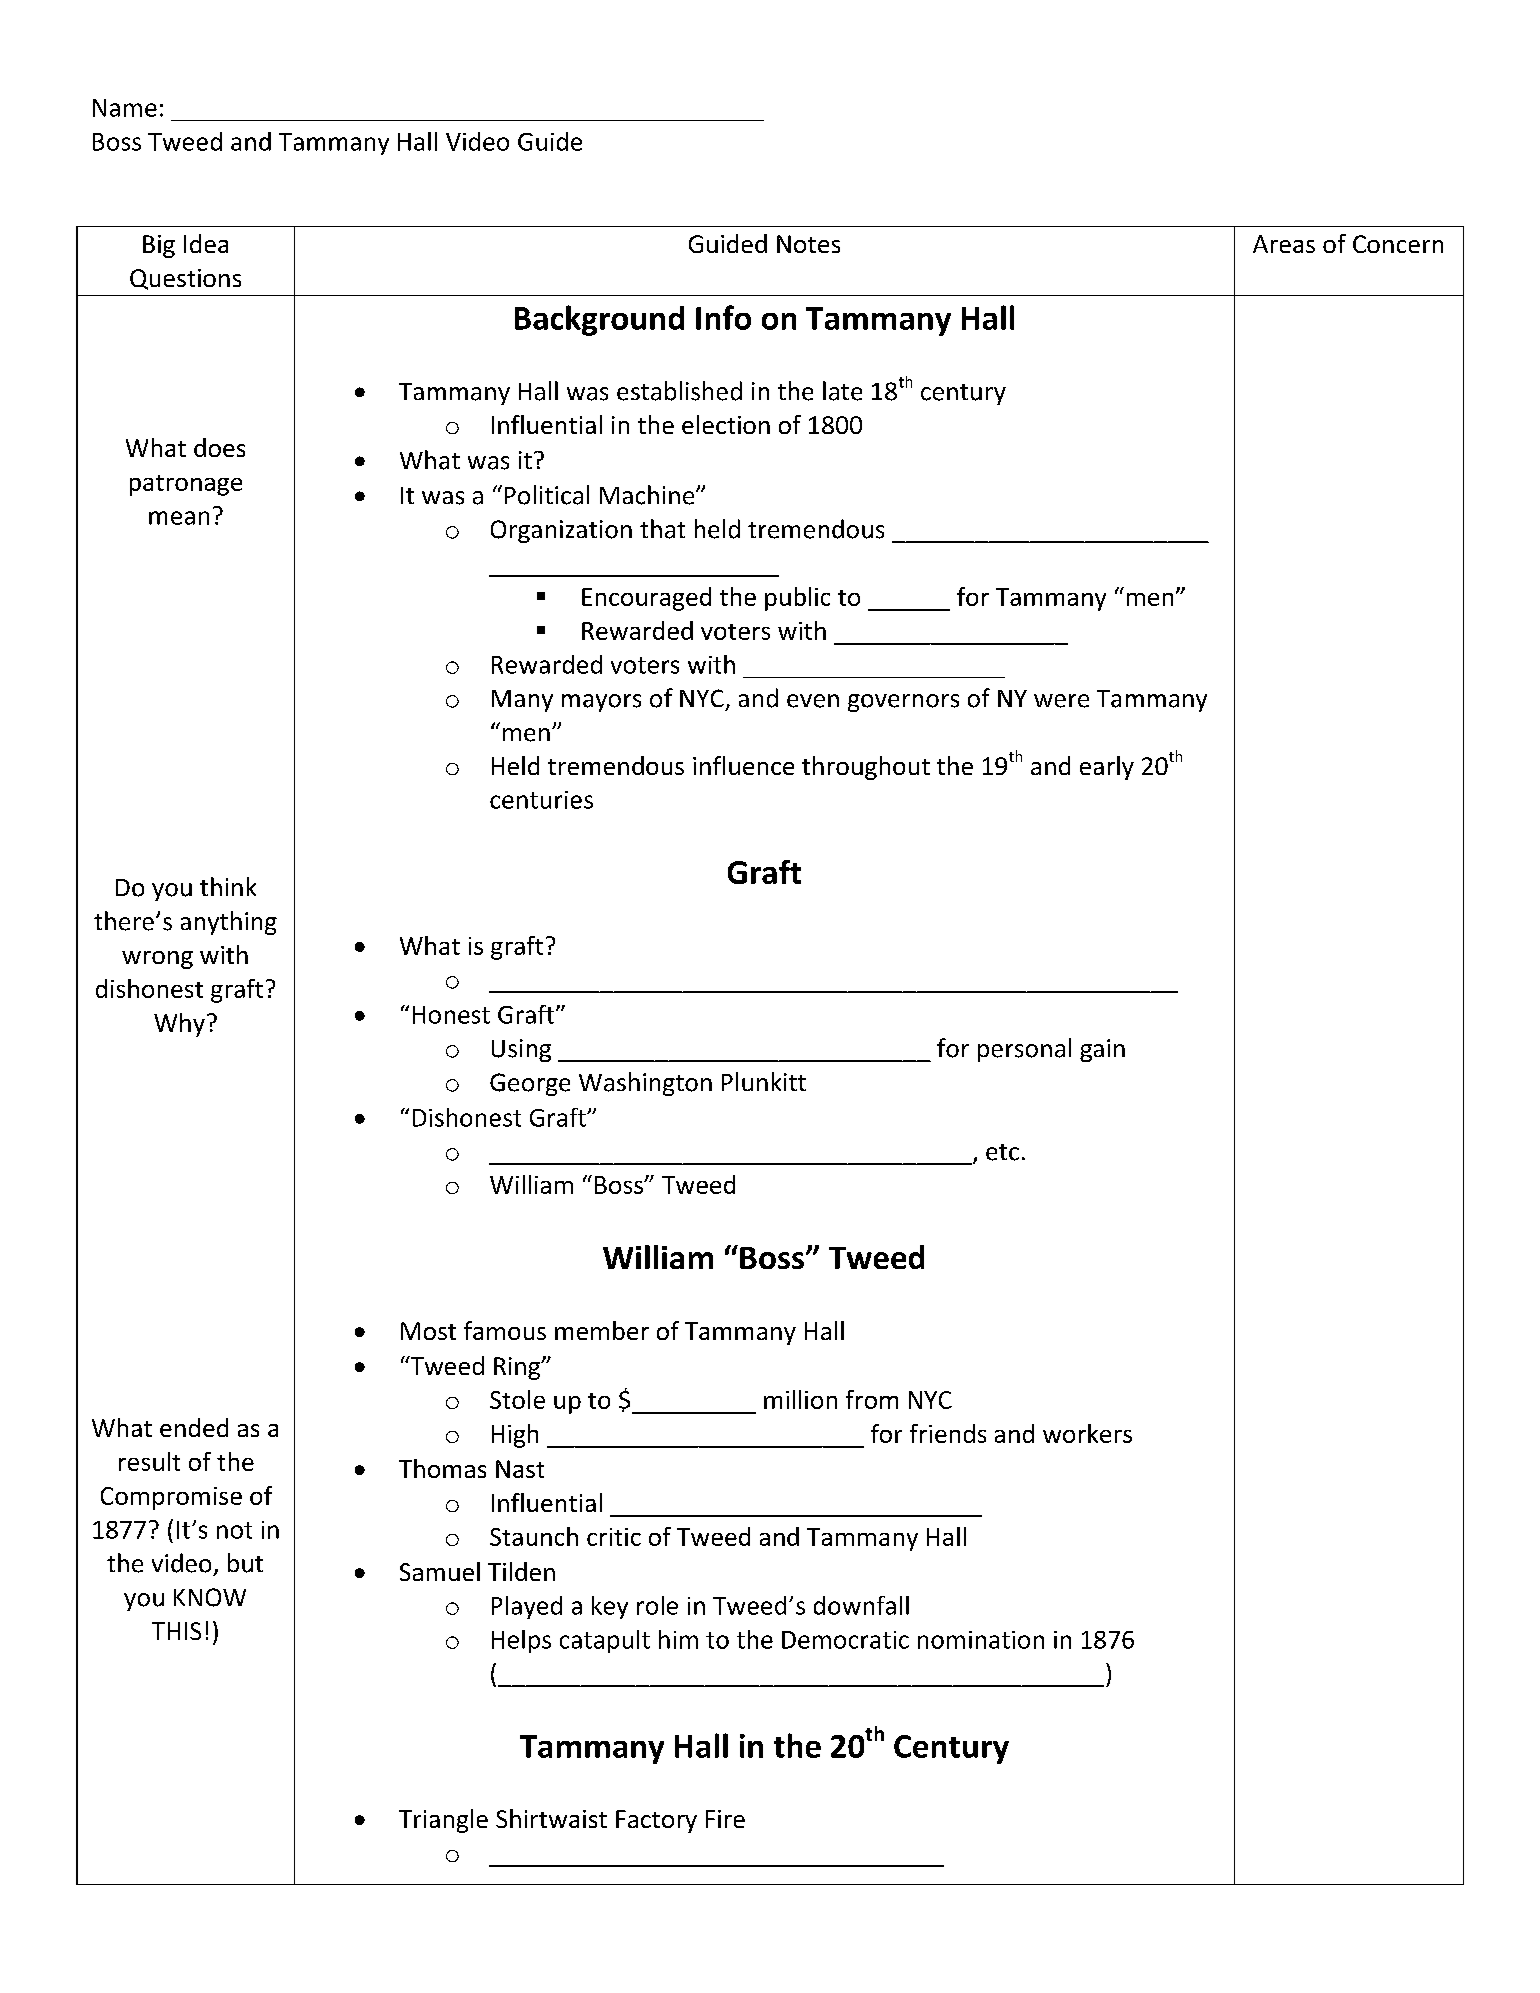 This page has width=1540, height=1993. Describe the element at coordinates (1102, 1050) in the page. I see `gain` at that location.
